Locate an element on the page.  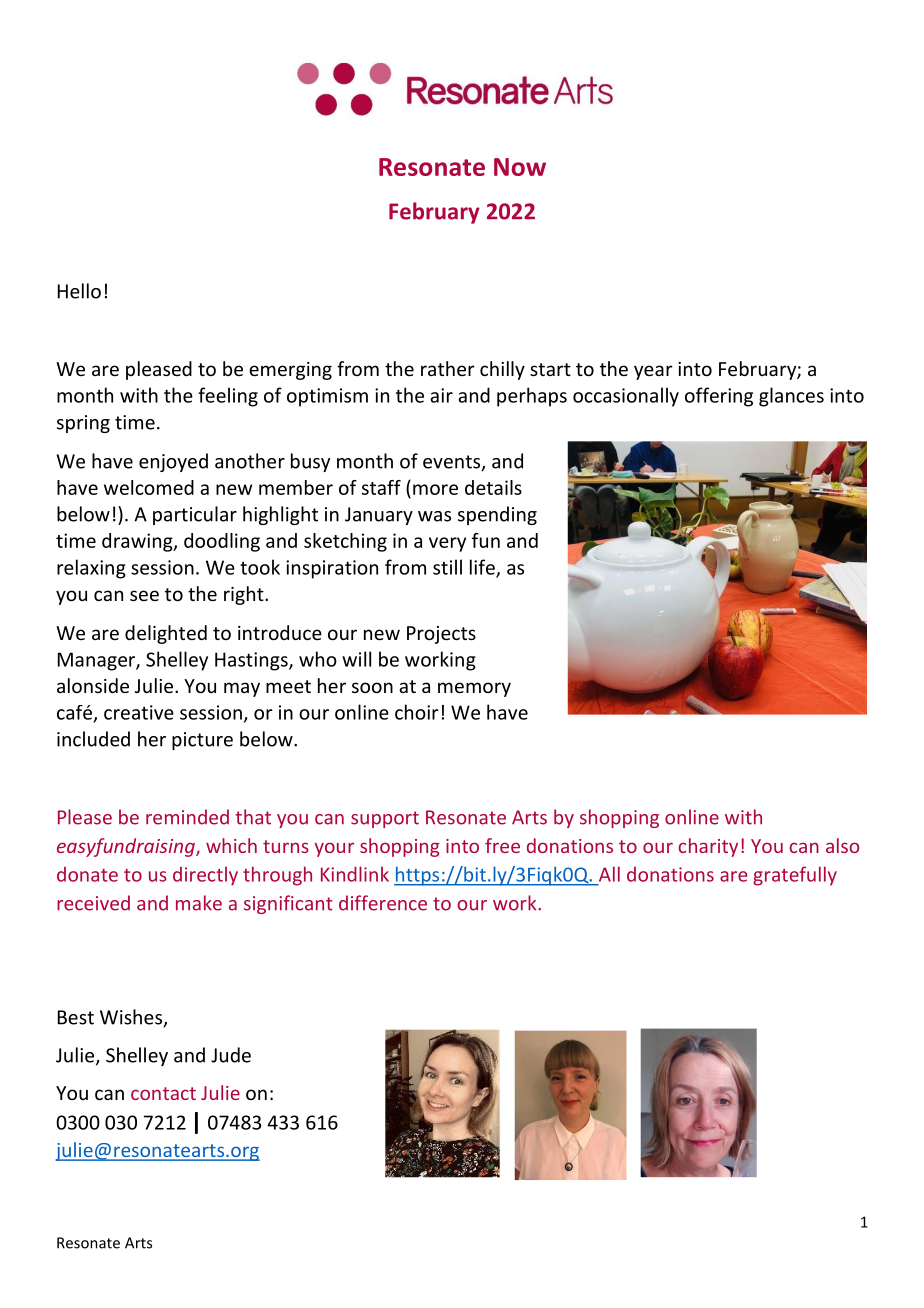
Hello is located at coordinates (79, 291).
